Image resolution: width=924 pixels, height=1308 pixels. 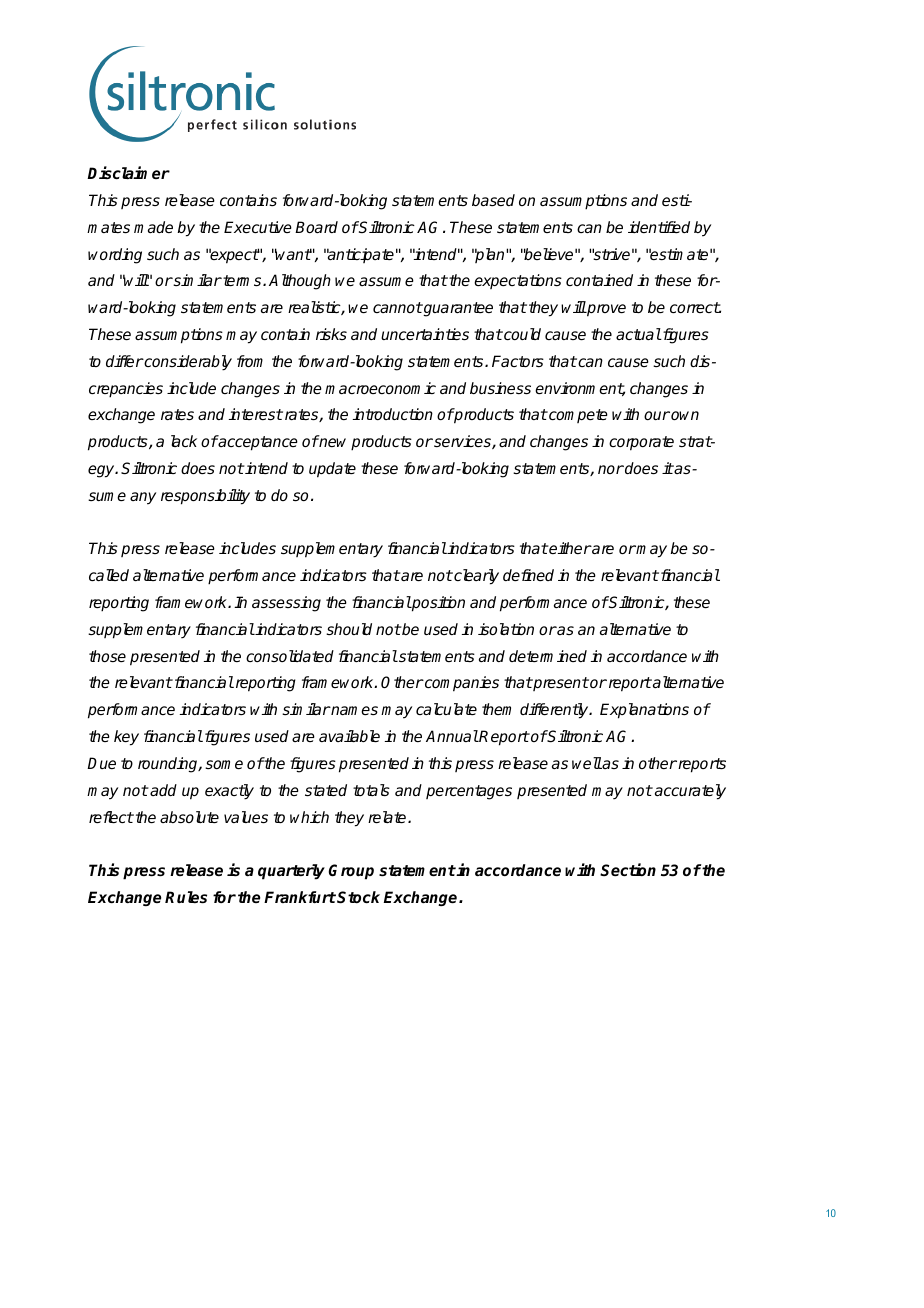 I want to click on lack, so click(x=184, y=441).
